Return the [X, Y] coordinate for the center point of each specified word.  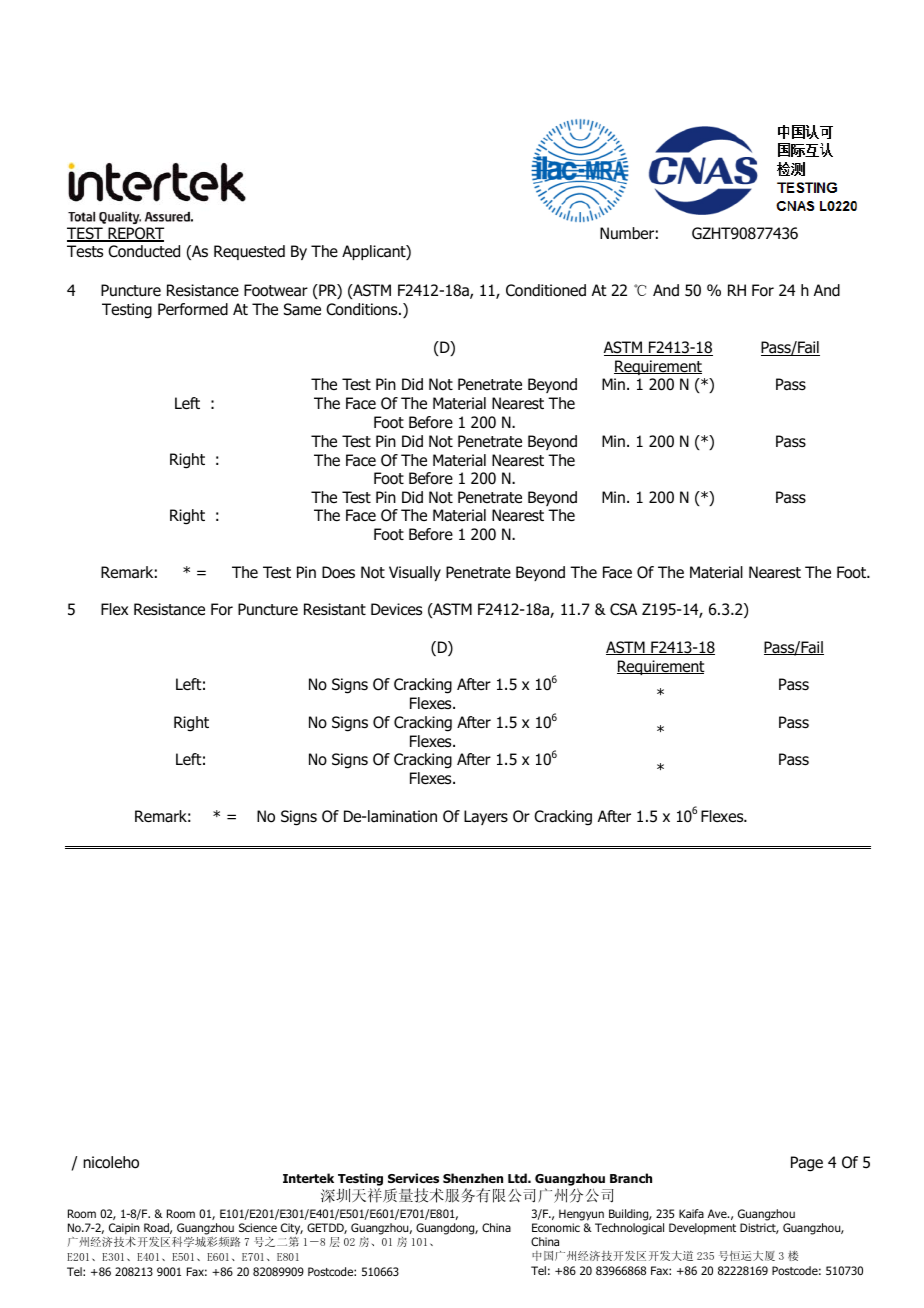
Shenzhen [473, 1178]
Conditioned [546, 290]
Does [338, 572]
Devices [396, 609]
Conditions [363, 309]
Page [807, 1164]
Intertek [308, 1178]
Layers [486, 817]
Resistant [335, 609]
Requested [249, 252]
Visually [415, 573]
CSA [623, 609]
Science [258, 1227]
